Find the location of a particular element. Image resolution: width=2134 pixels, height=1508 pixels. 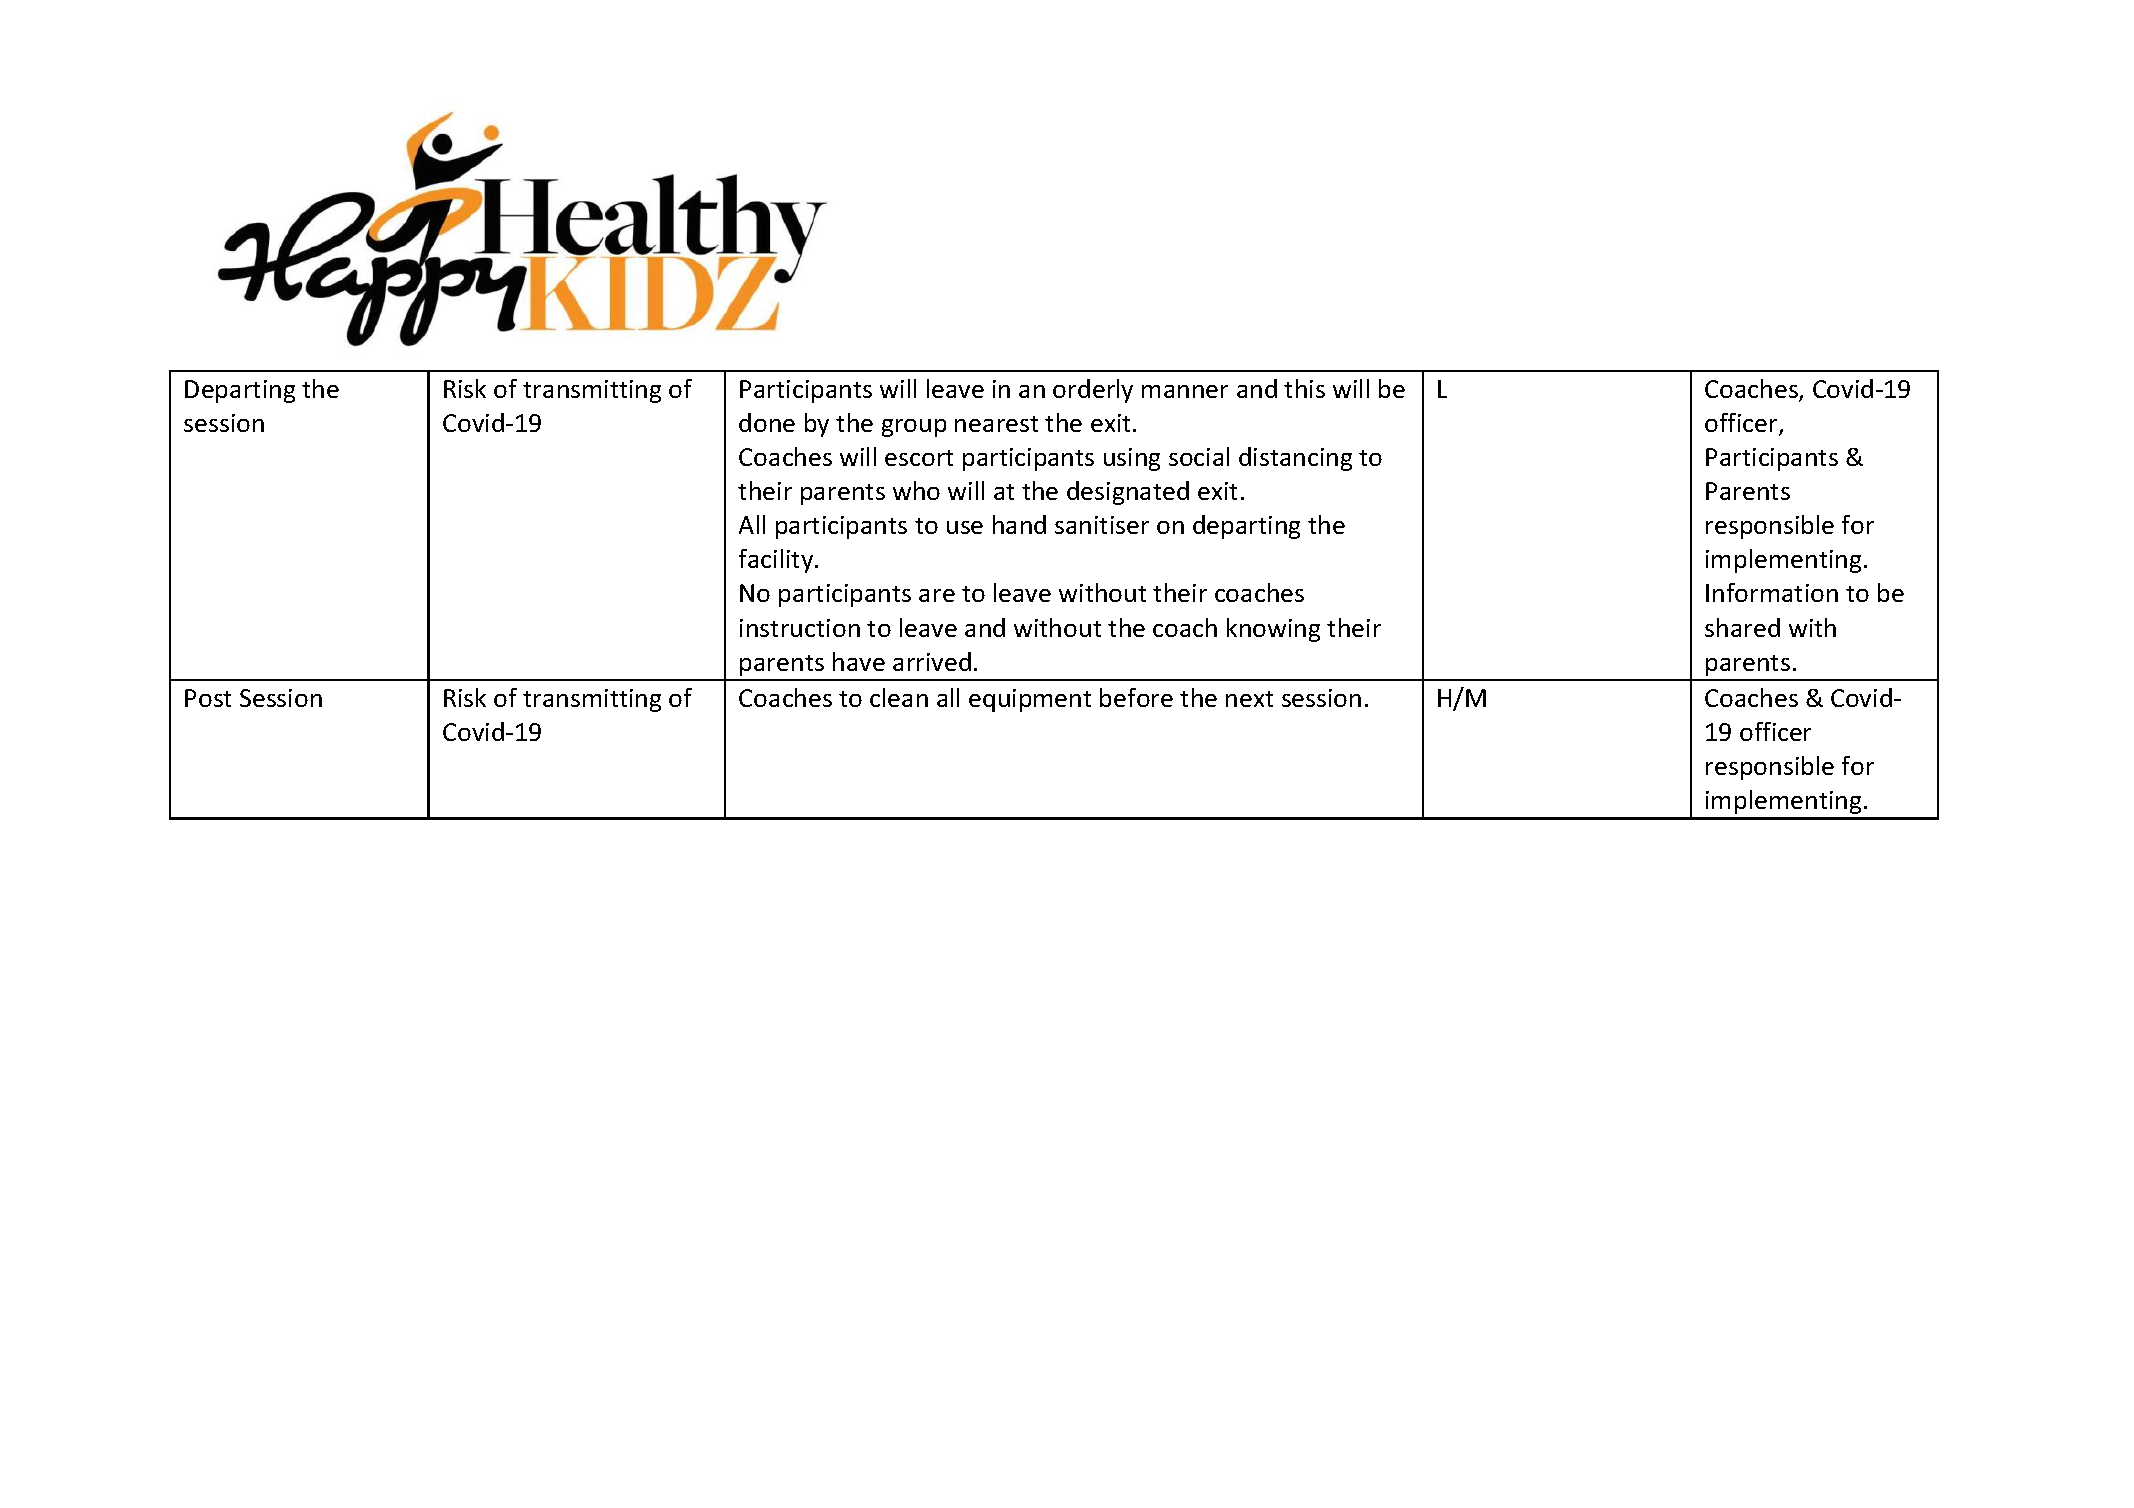

facility is located at coordinates (777, 561).
